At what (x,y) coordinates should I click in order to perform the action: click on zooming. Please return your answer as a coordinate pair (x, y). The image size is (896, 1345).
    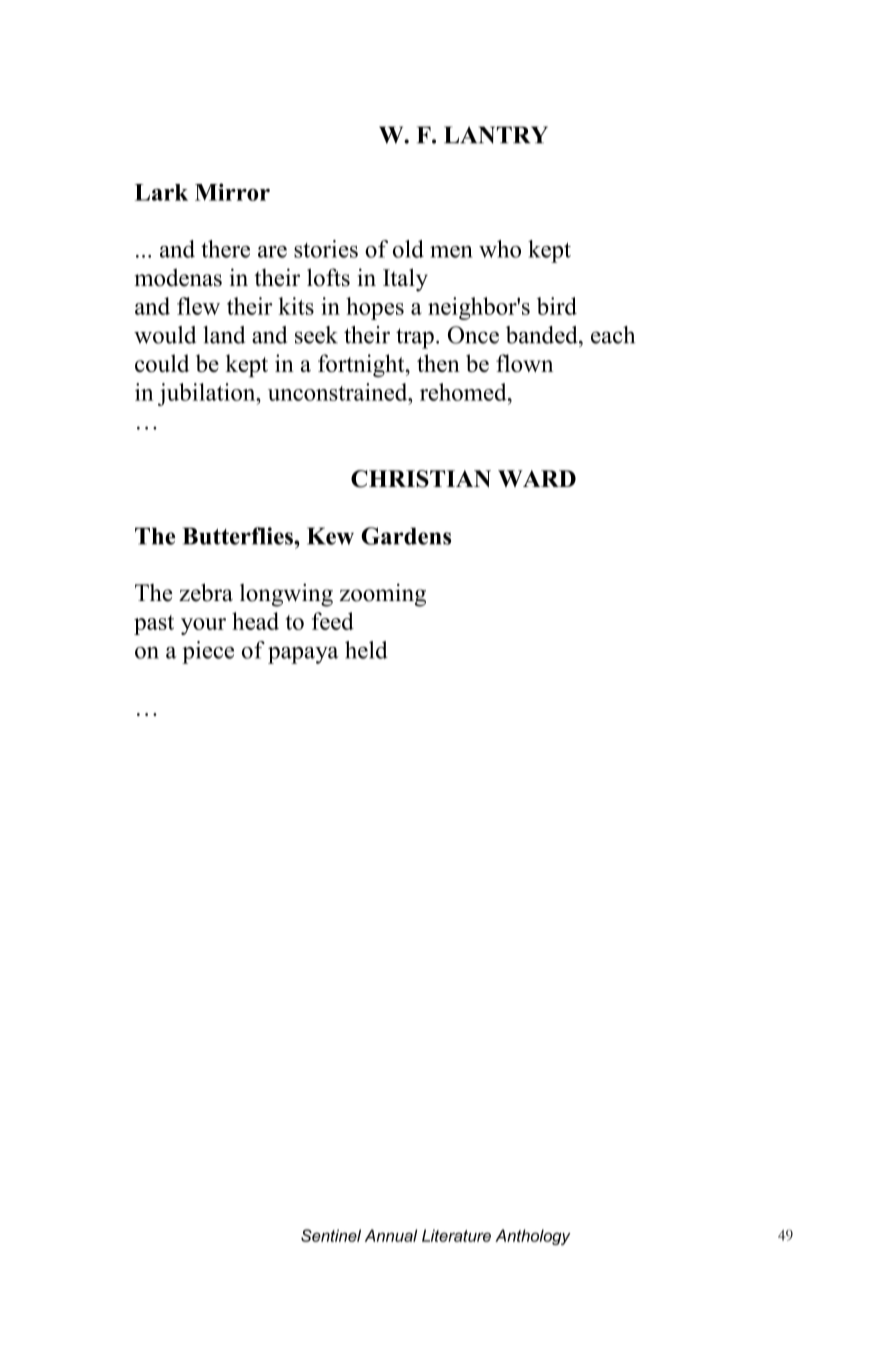
    Looking at the image, I should click on (382, 595).
